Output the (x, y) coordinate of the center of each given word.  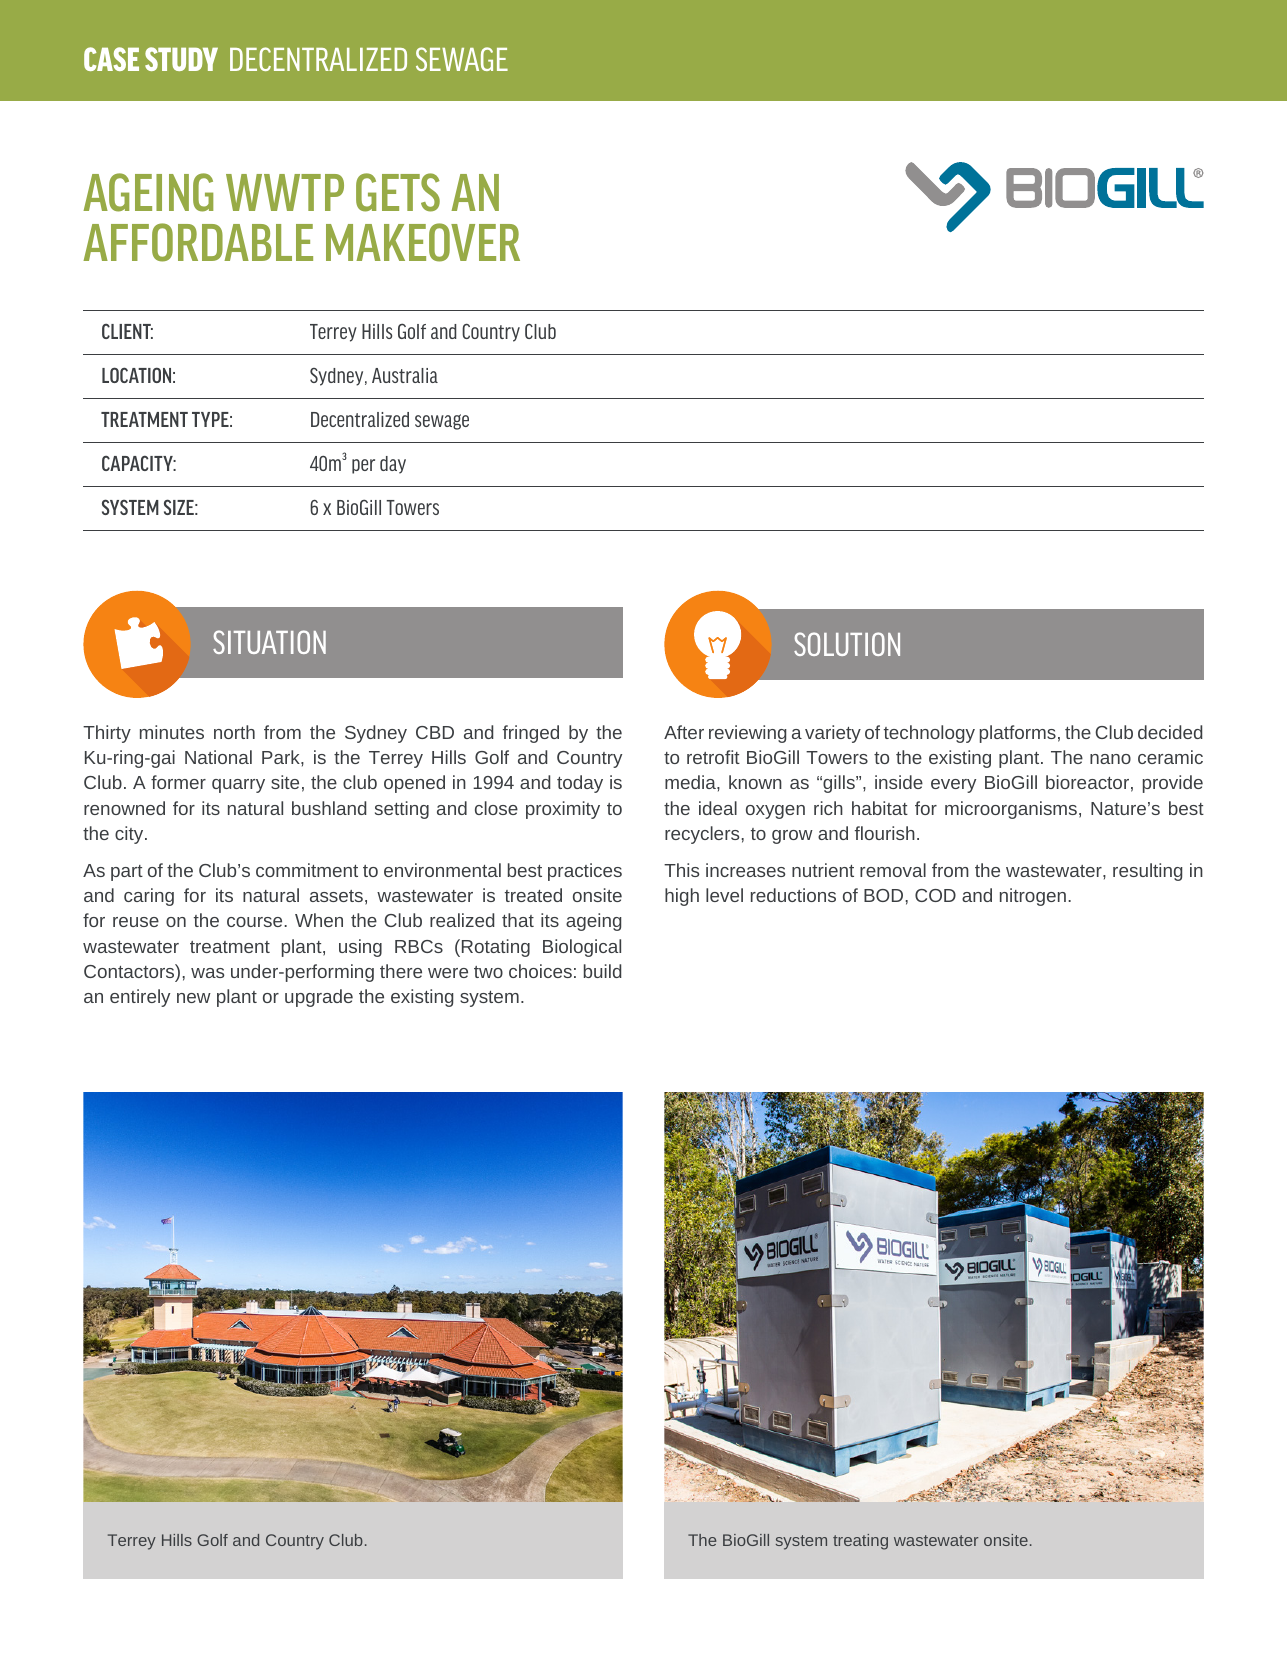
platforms (1018, 734)
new (194, 998)
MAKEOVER (423, 242)
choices (540, 971)
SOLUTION (847, 644)
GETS (398, 192)
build (603, 971)
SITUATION (269, 642)
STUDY (181, 59)
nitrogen (1033, 897)
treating (860, 1542)
